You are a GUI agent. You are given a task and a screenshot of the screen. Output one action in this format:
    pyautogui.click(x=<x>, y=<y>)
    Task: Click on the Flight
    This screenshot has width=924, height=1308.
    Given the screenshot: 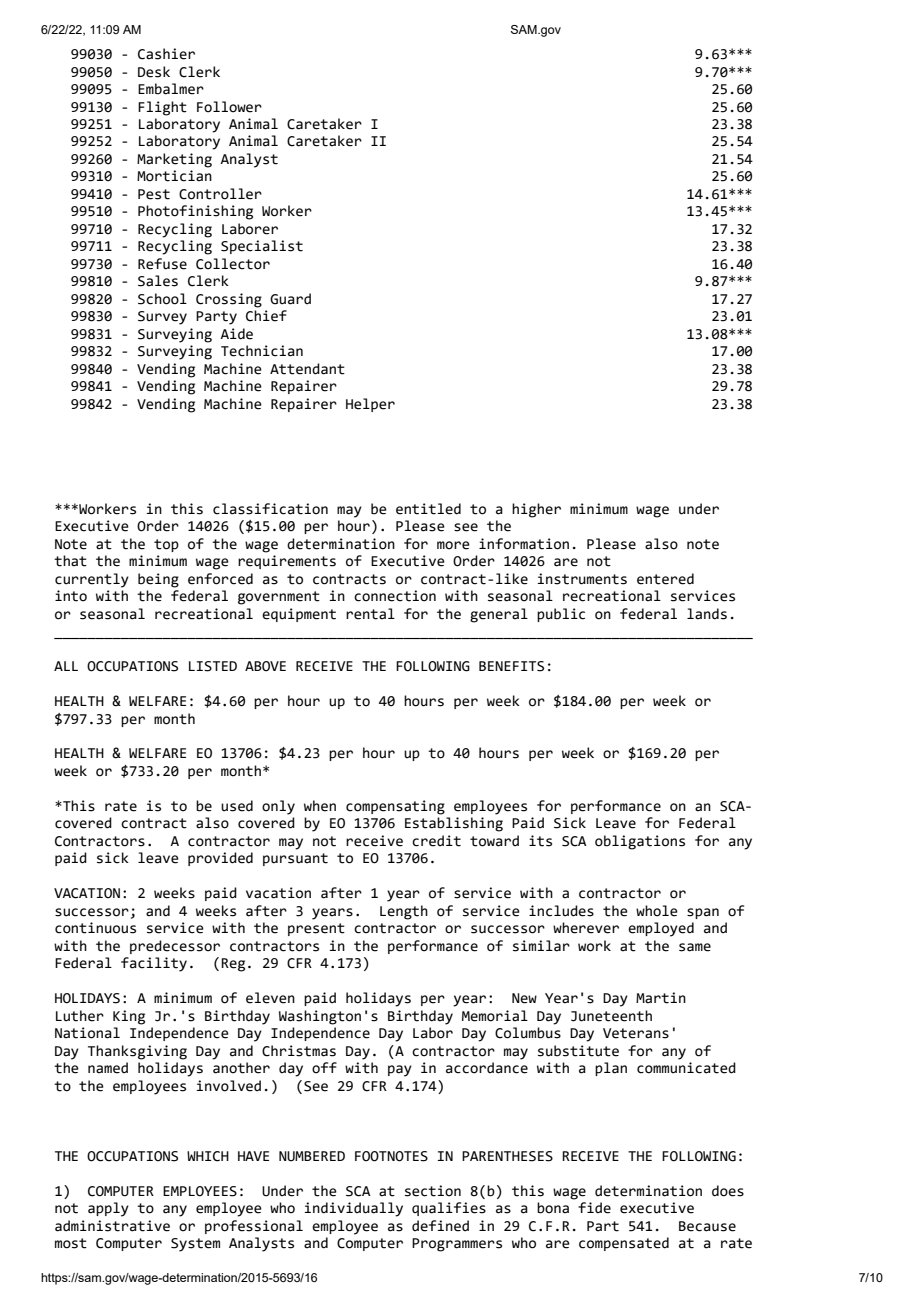 What is the action you would take?
    pyautogui.click(x=162, y=108)
